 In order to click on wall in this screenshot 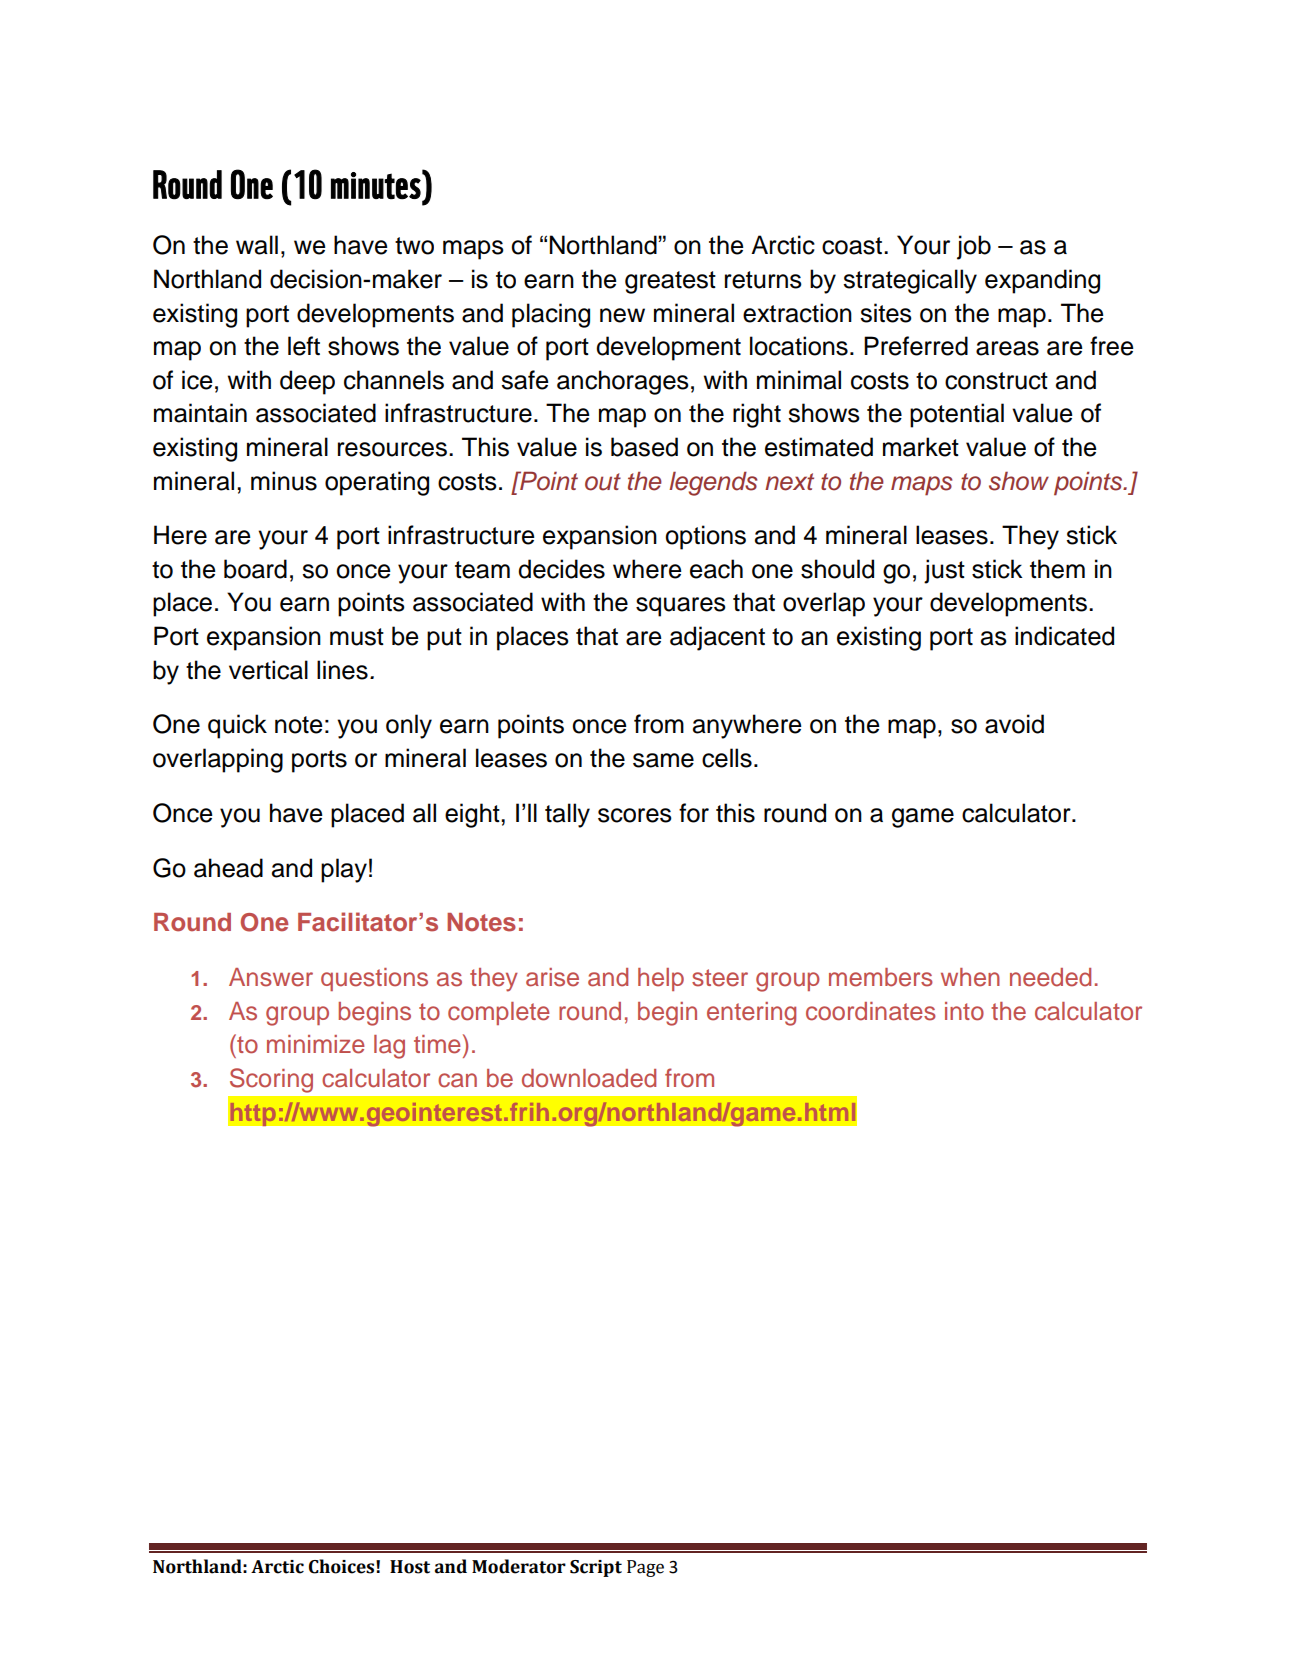, I will do `click(257, 245)`.
